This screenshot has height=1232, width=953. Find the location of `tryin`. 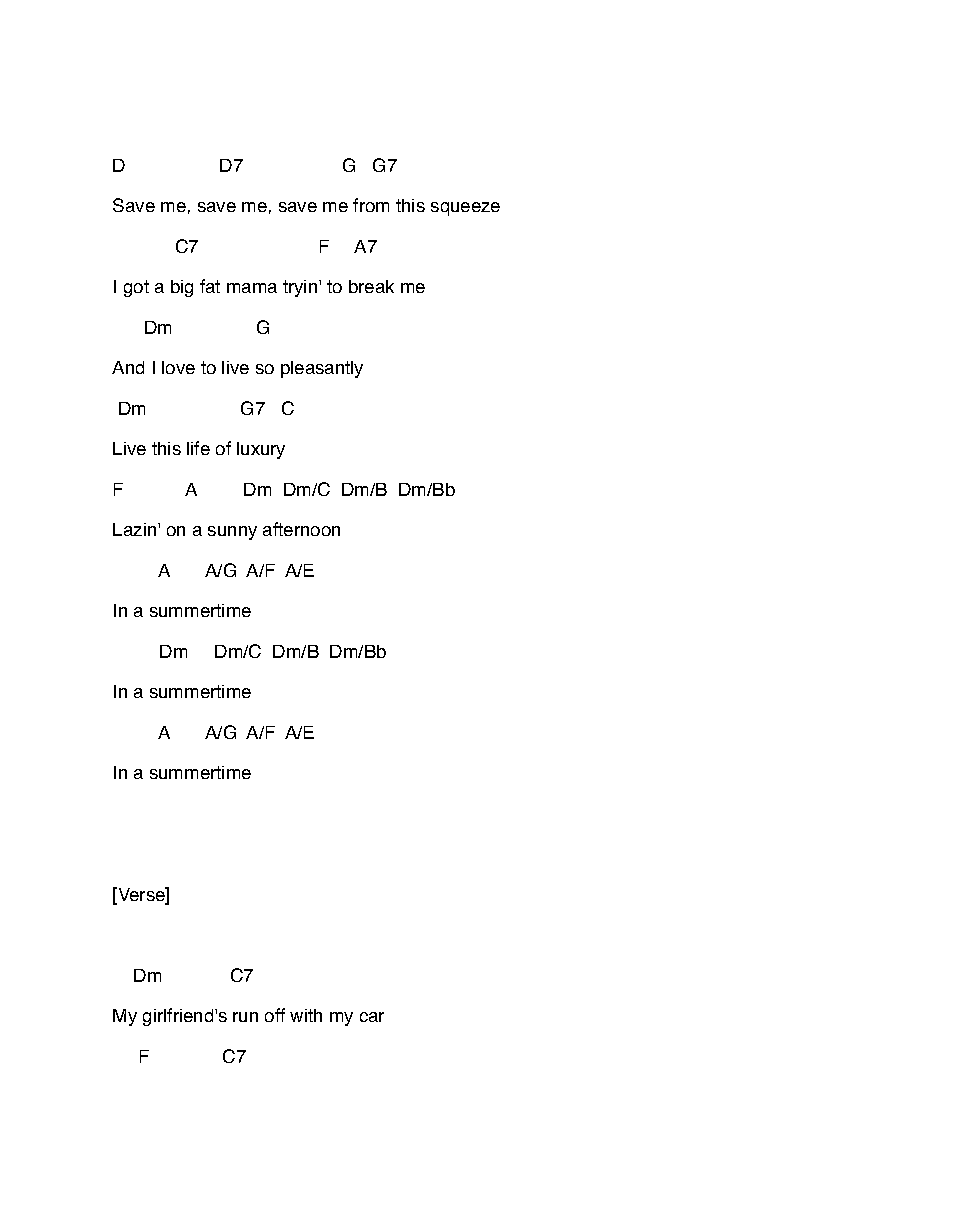

tryin is located at coordinates (301, 288).
